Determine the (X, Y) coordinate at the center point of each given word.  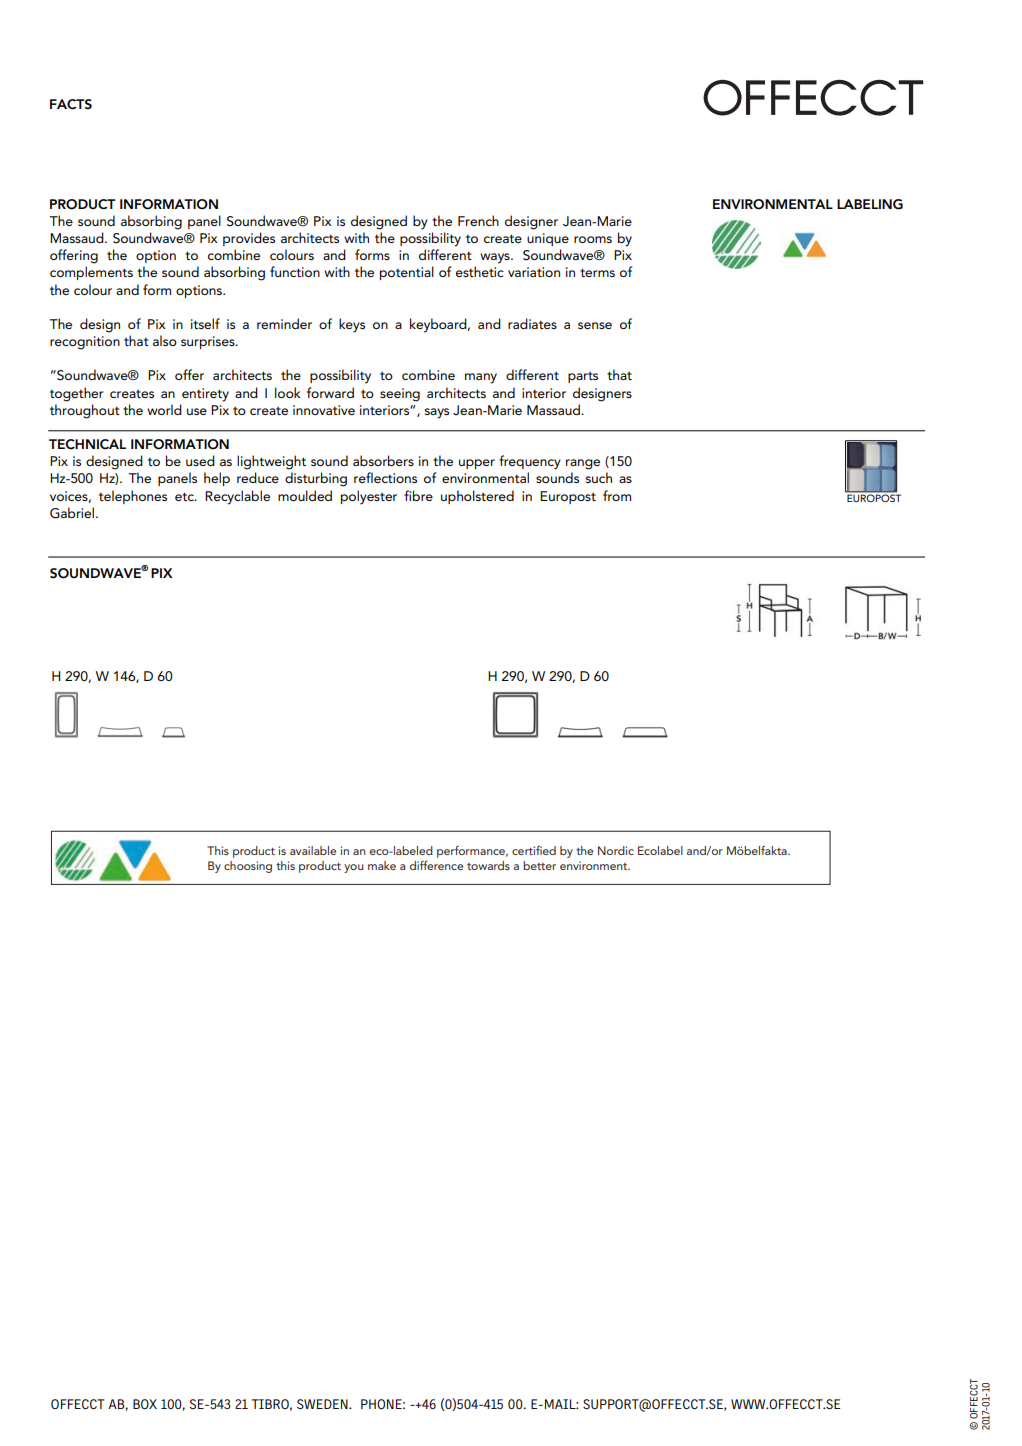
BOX (145, 1404)
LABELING (870, 204)
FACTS (71, 104)
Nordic (616, 850)
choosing (248, 867)
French (478, 220)
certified (534, 850)
